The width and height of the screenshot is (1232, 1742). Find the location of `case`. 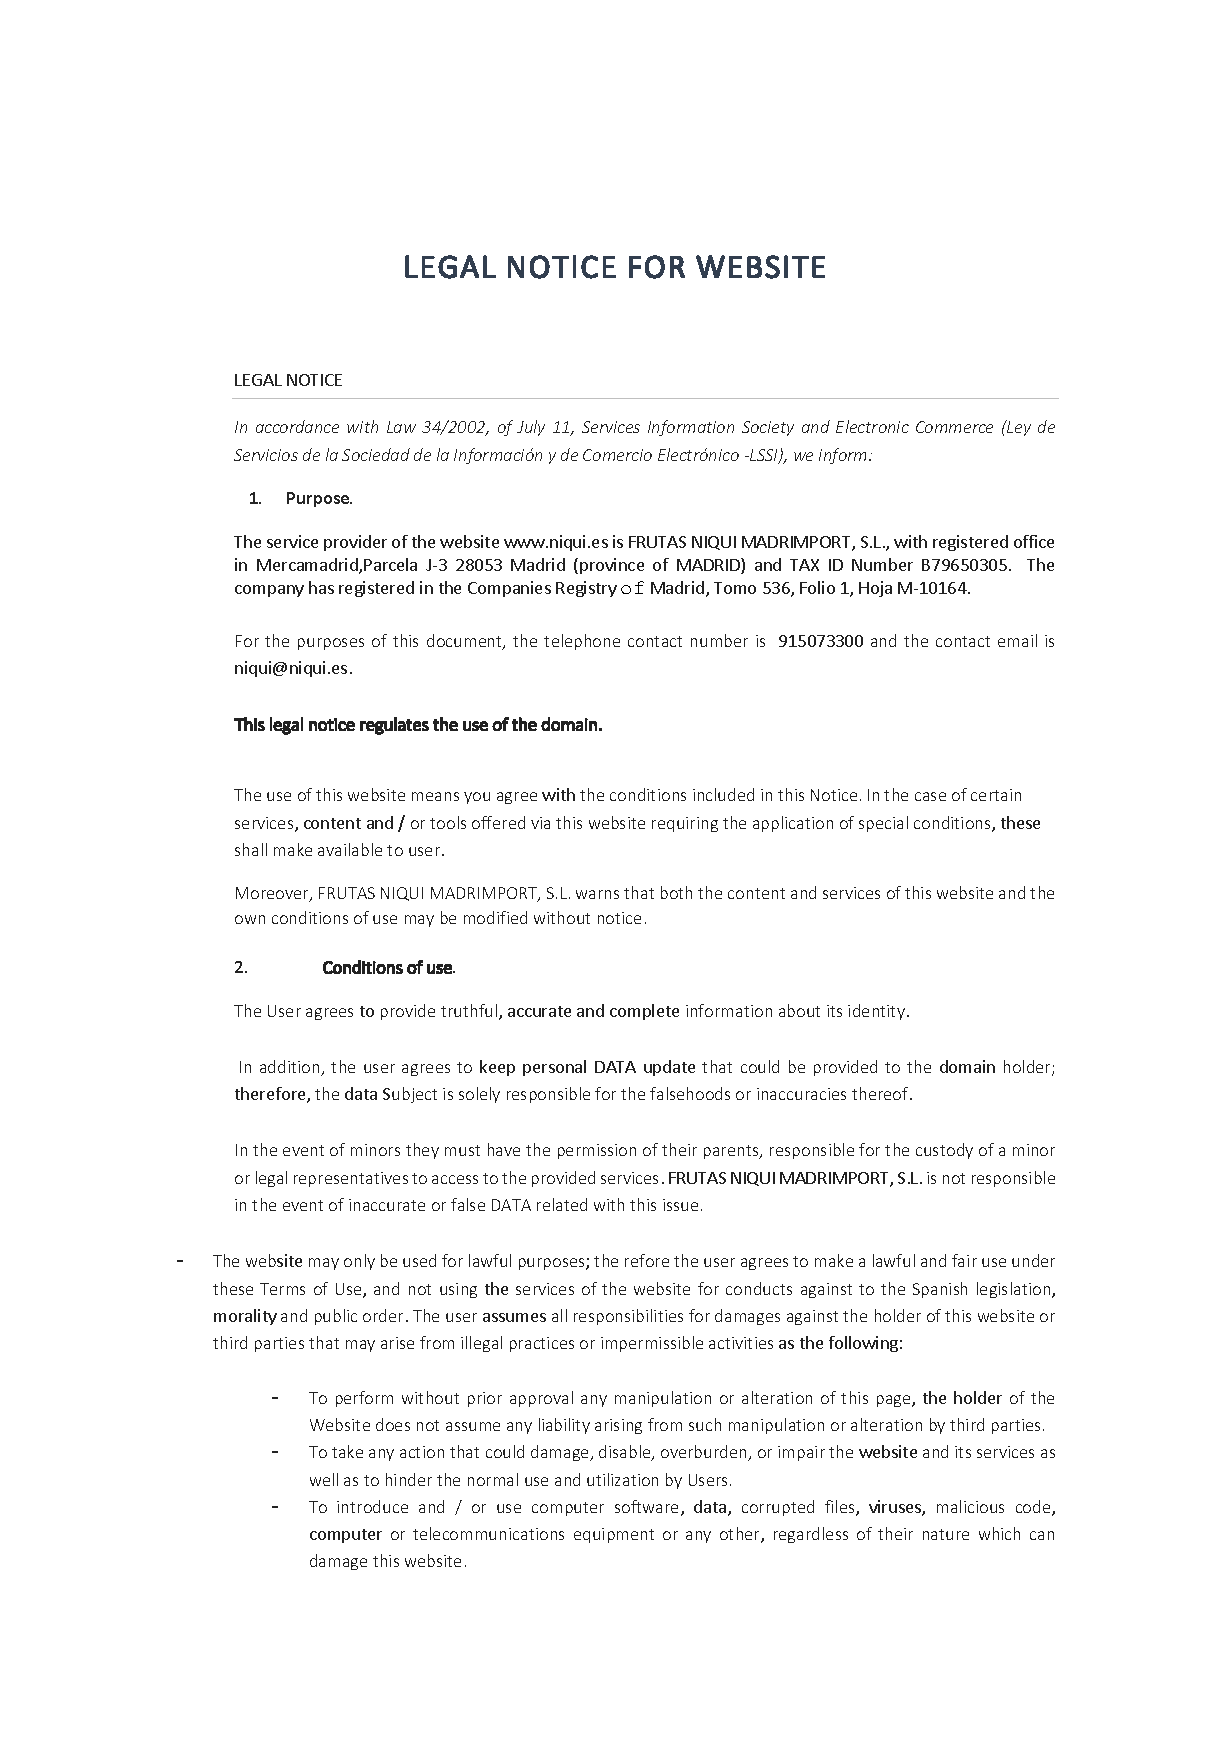

case is located at coordinates (930, 796).
